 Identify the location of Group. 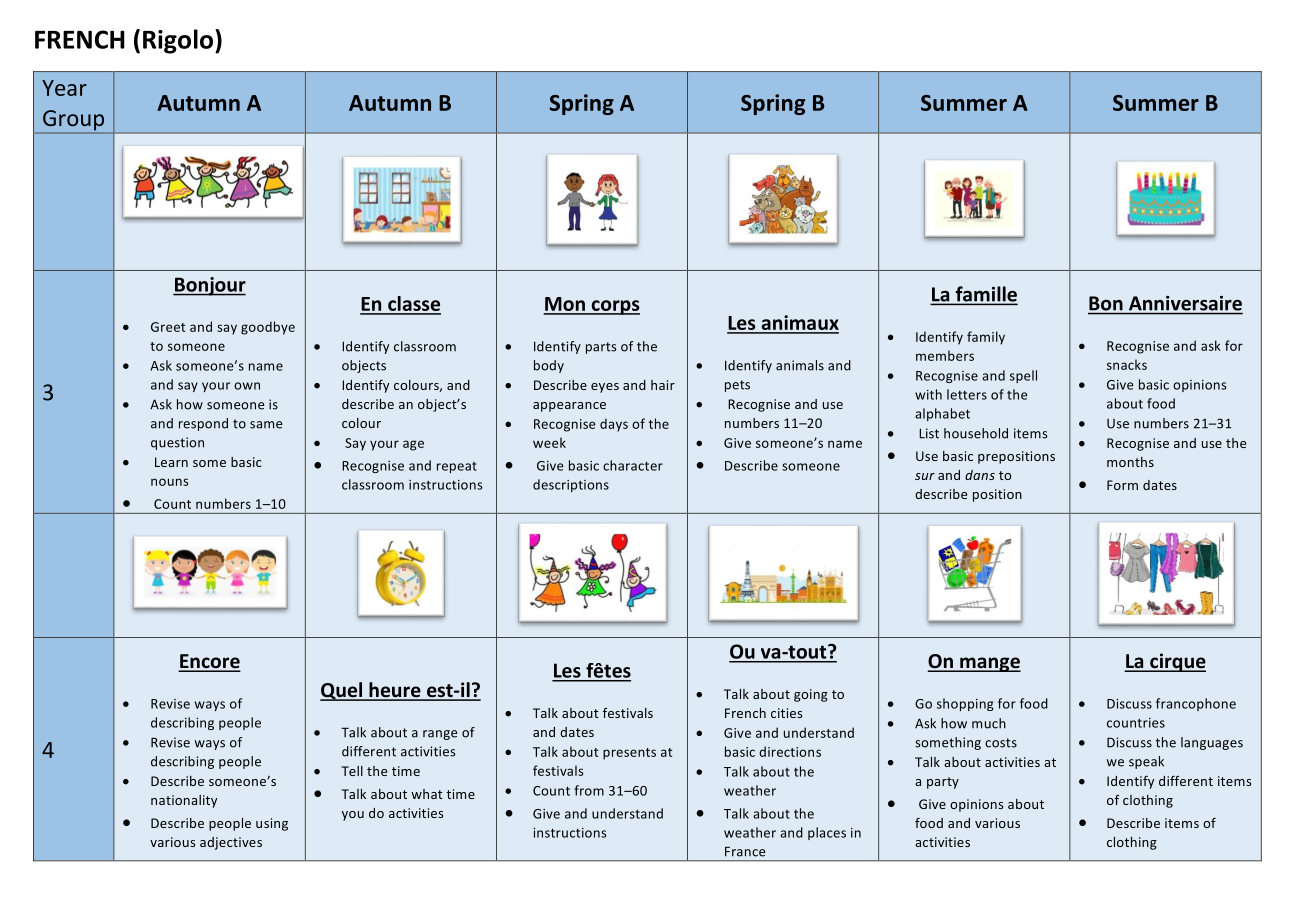
(74, 121).
